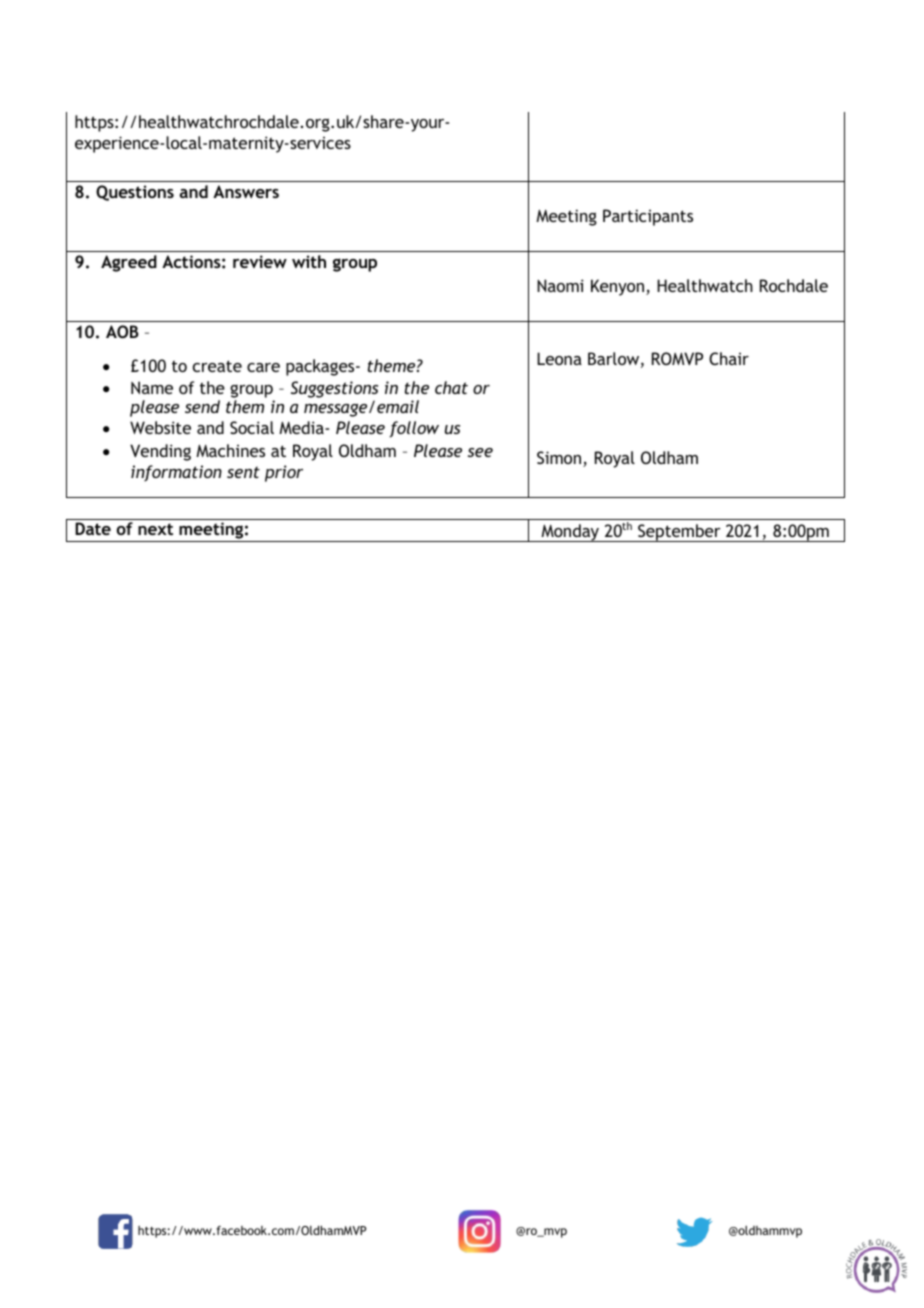 The height and width of the screenshot is (1308, 924). I want to click on Naomi, so click(560, 285).
